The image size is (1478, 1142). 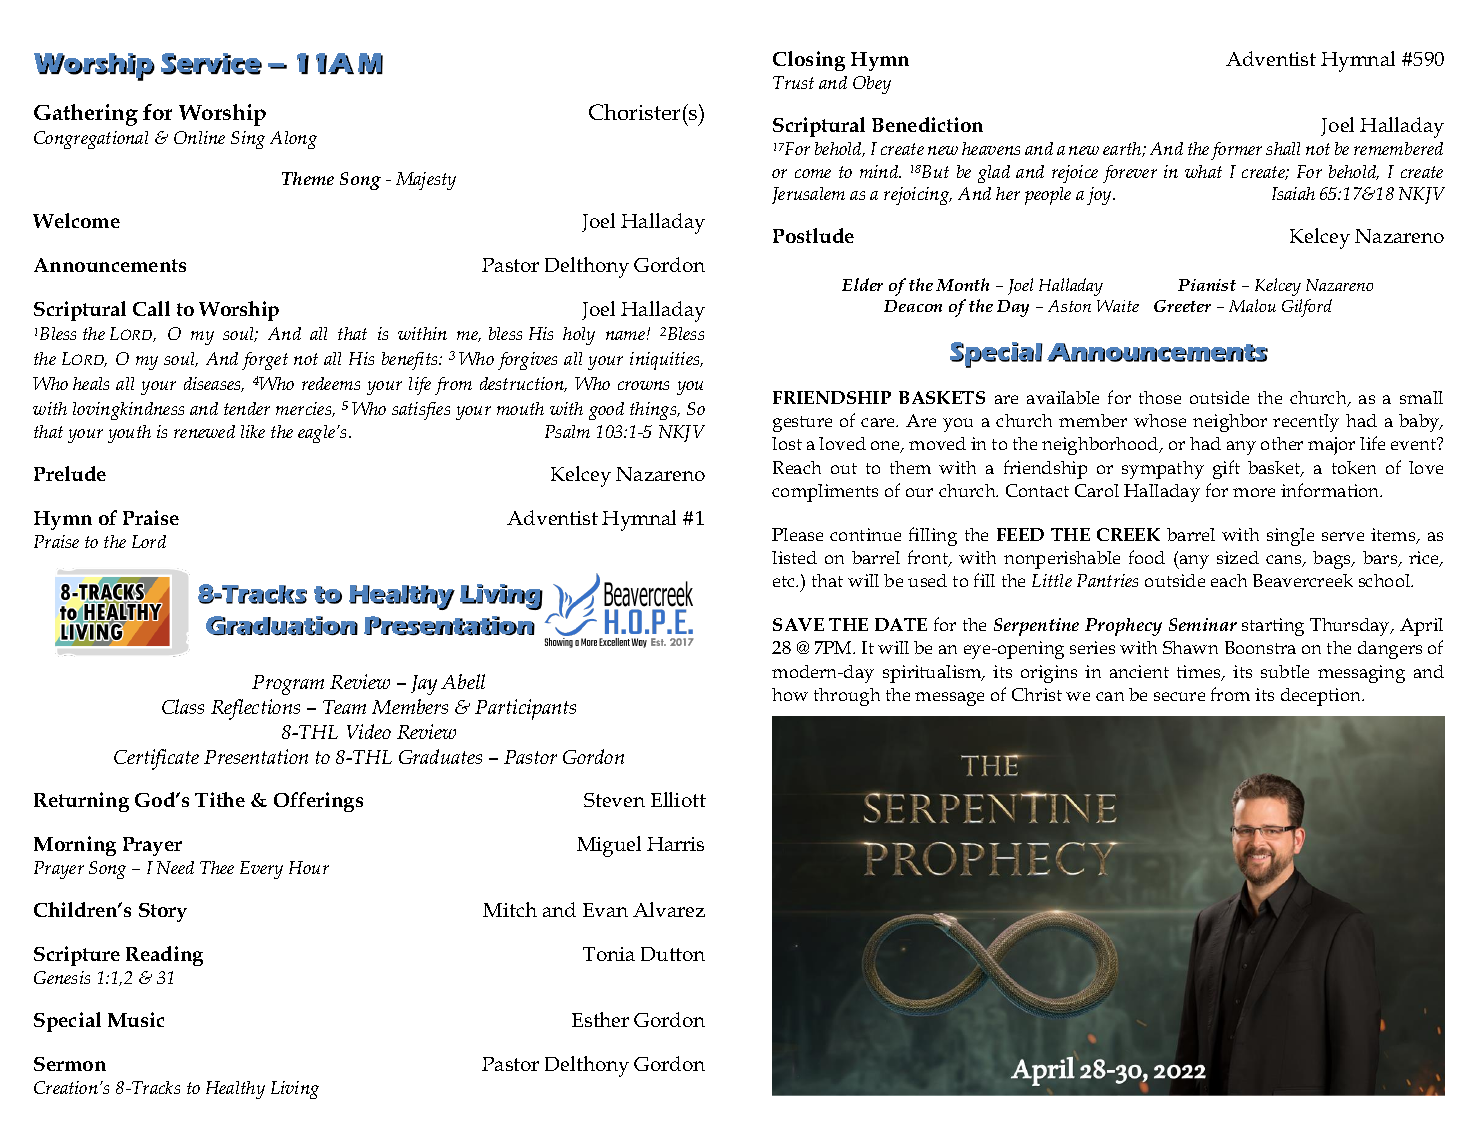 What do you see at coordinates (1285, 561) in the screenshot?
I see `cans` at bounding box center [1285, 561].
